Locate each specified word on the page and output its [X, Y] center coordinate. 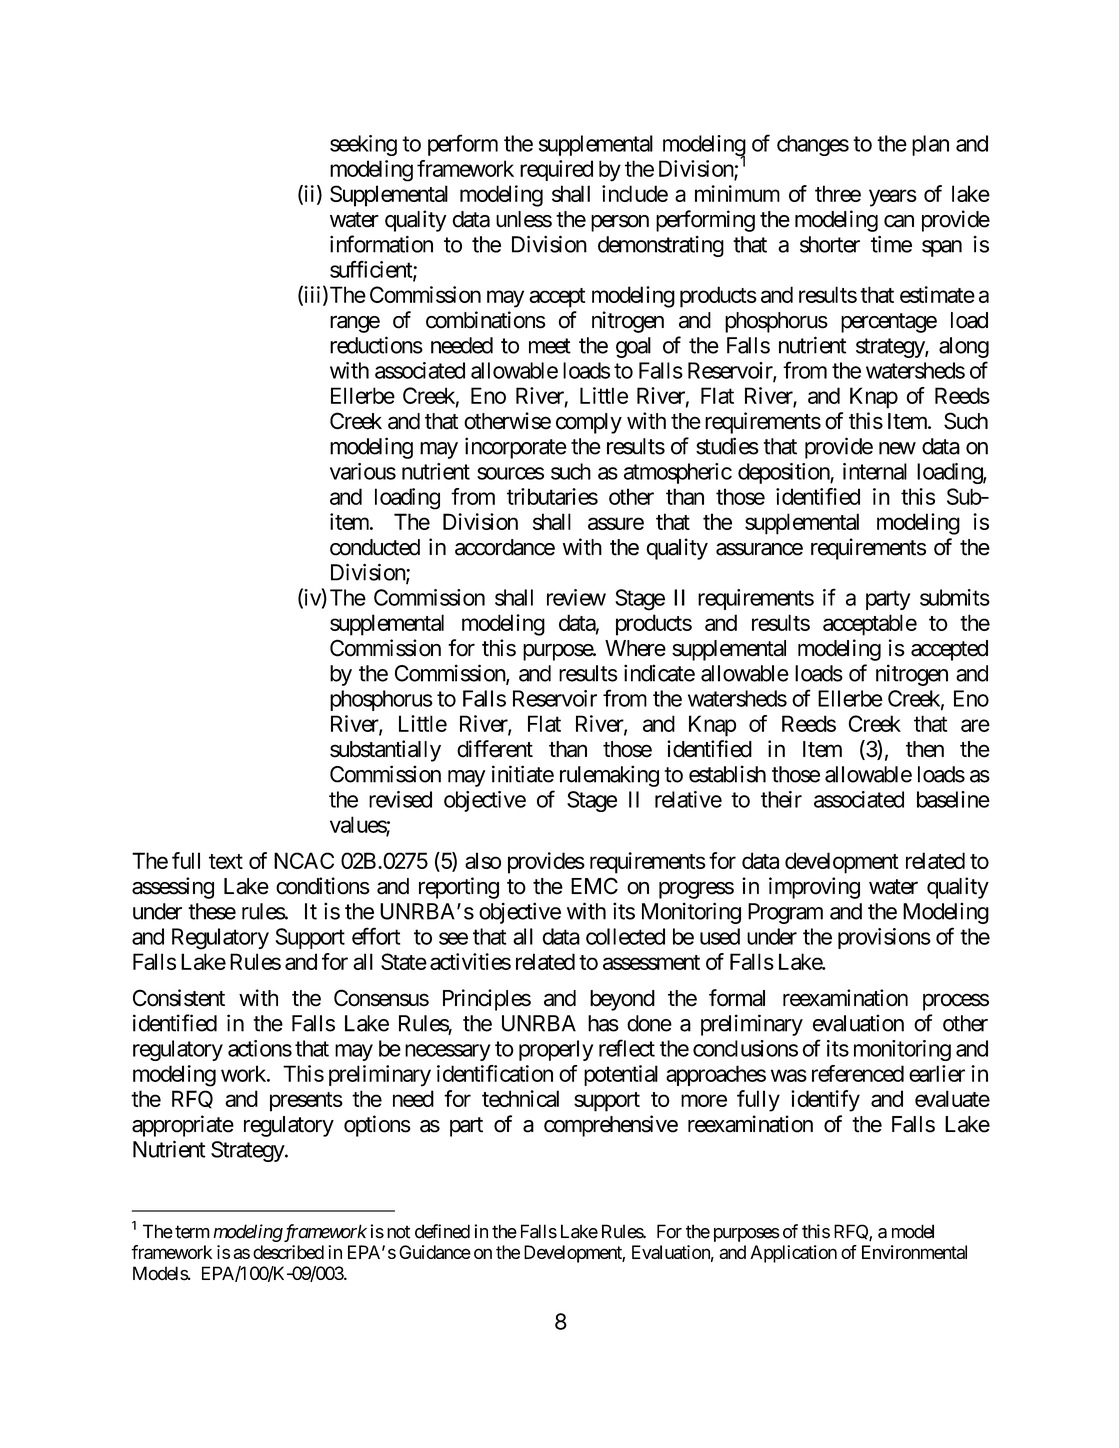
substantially [385, 751]
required [556, 170]
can [899, 221]
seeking [363, 145]
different [495, 749]
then [925, 749]
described [288, 1252]
